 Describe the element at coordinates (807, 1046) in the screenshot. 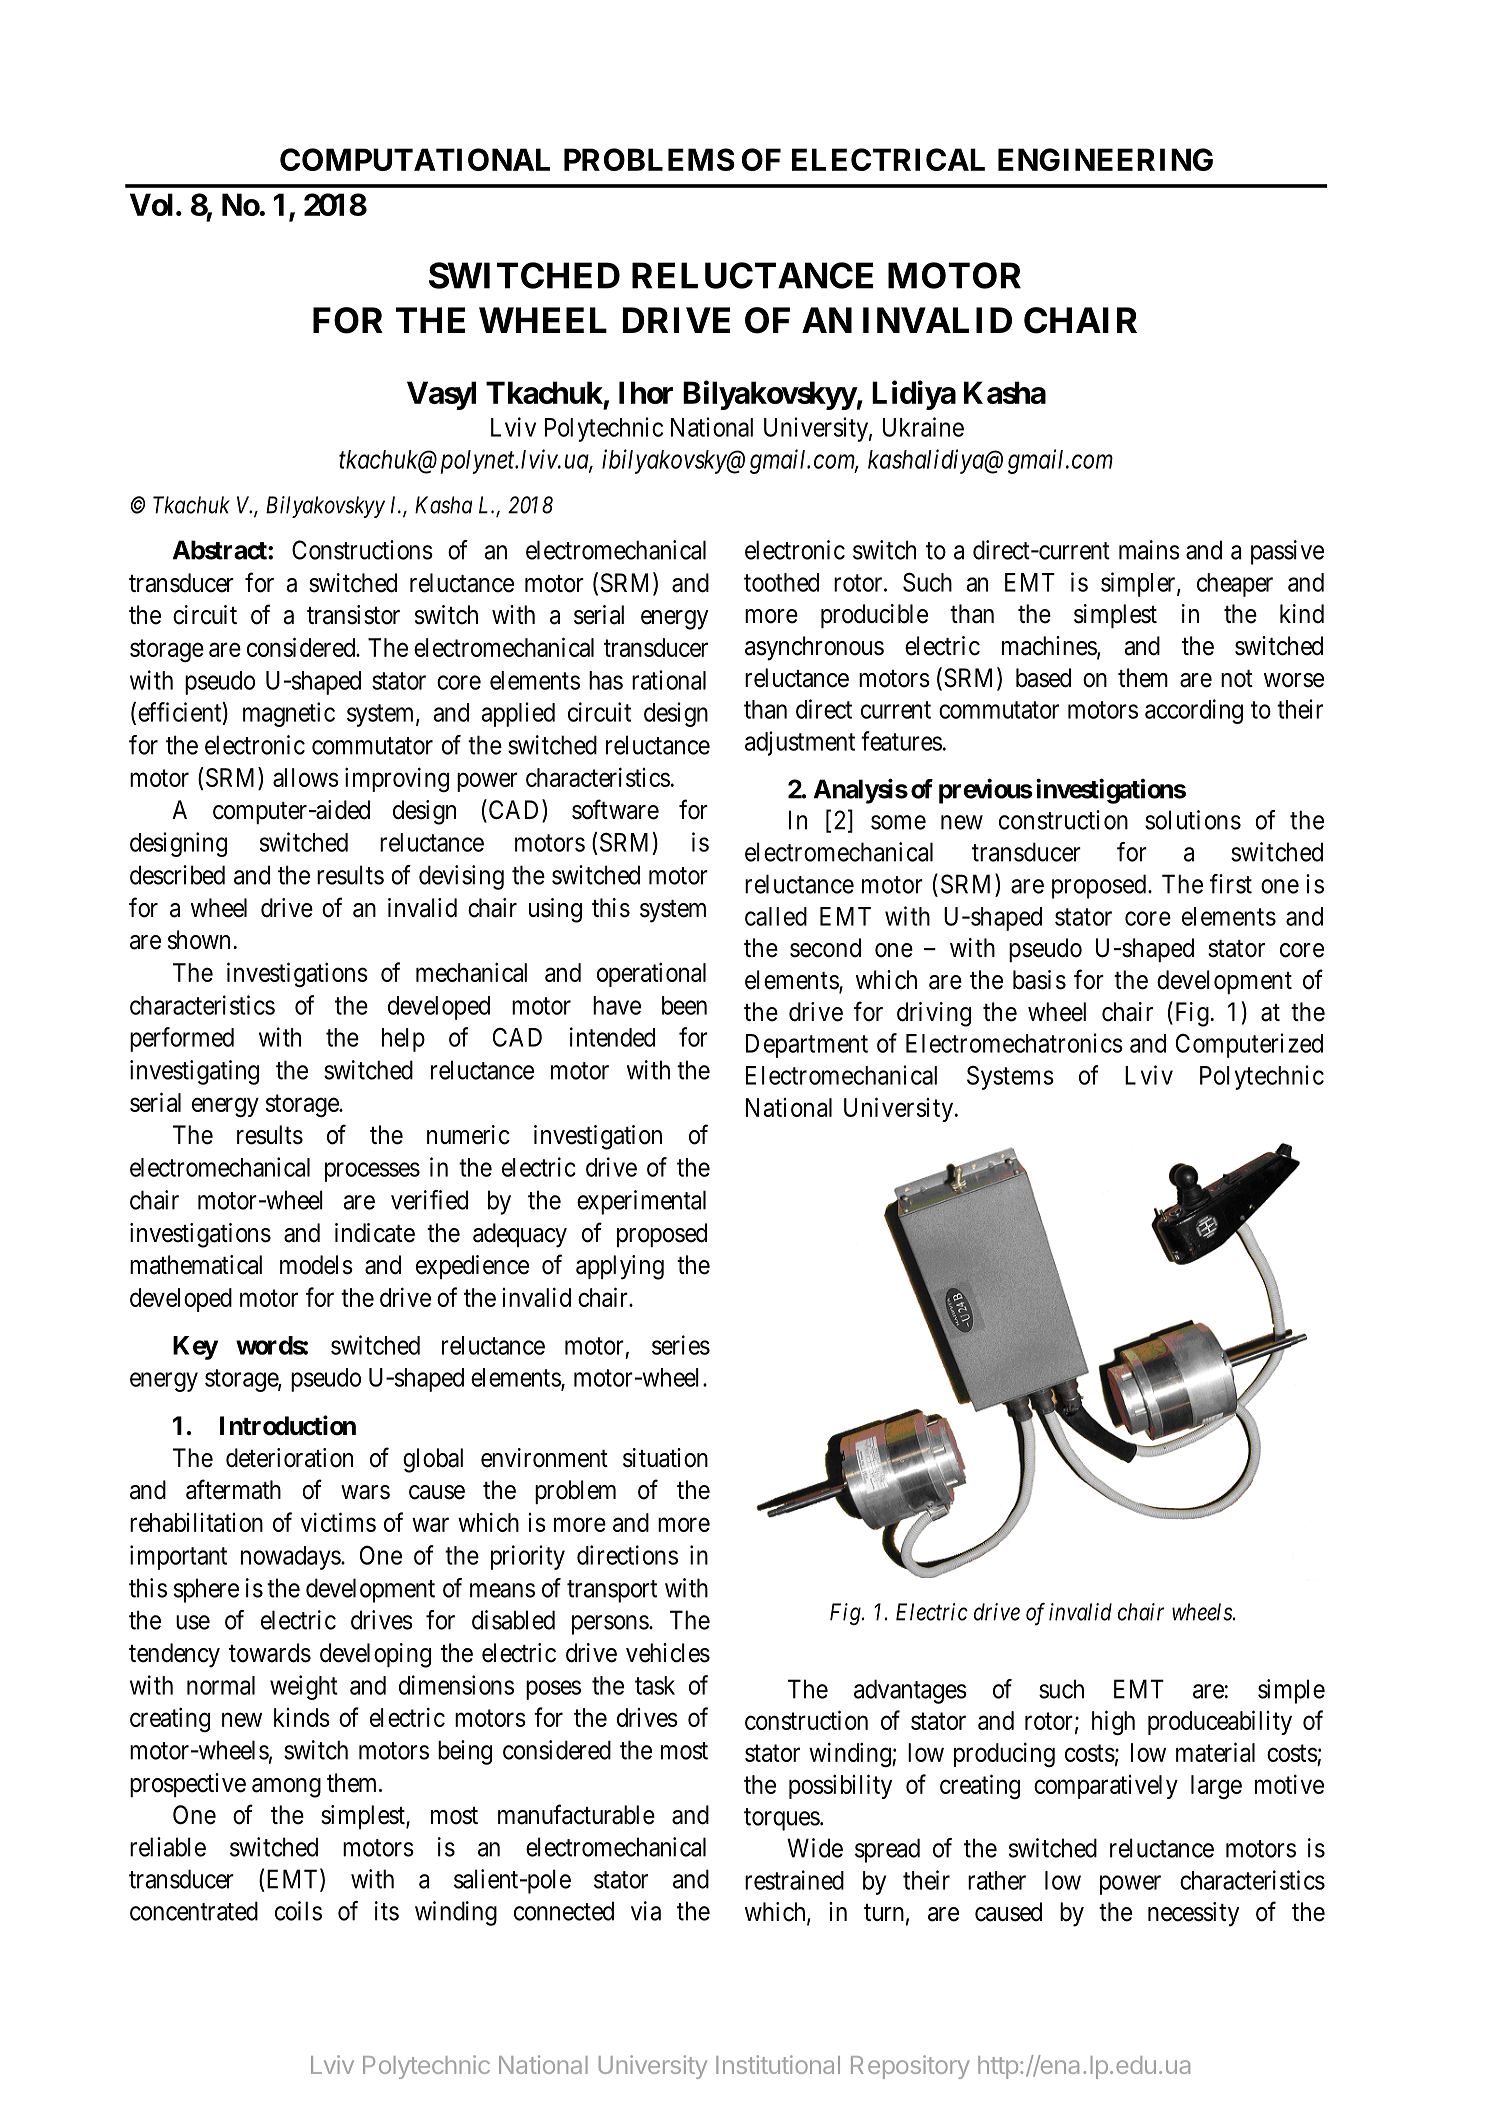

I see `Department` at that location.
